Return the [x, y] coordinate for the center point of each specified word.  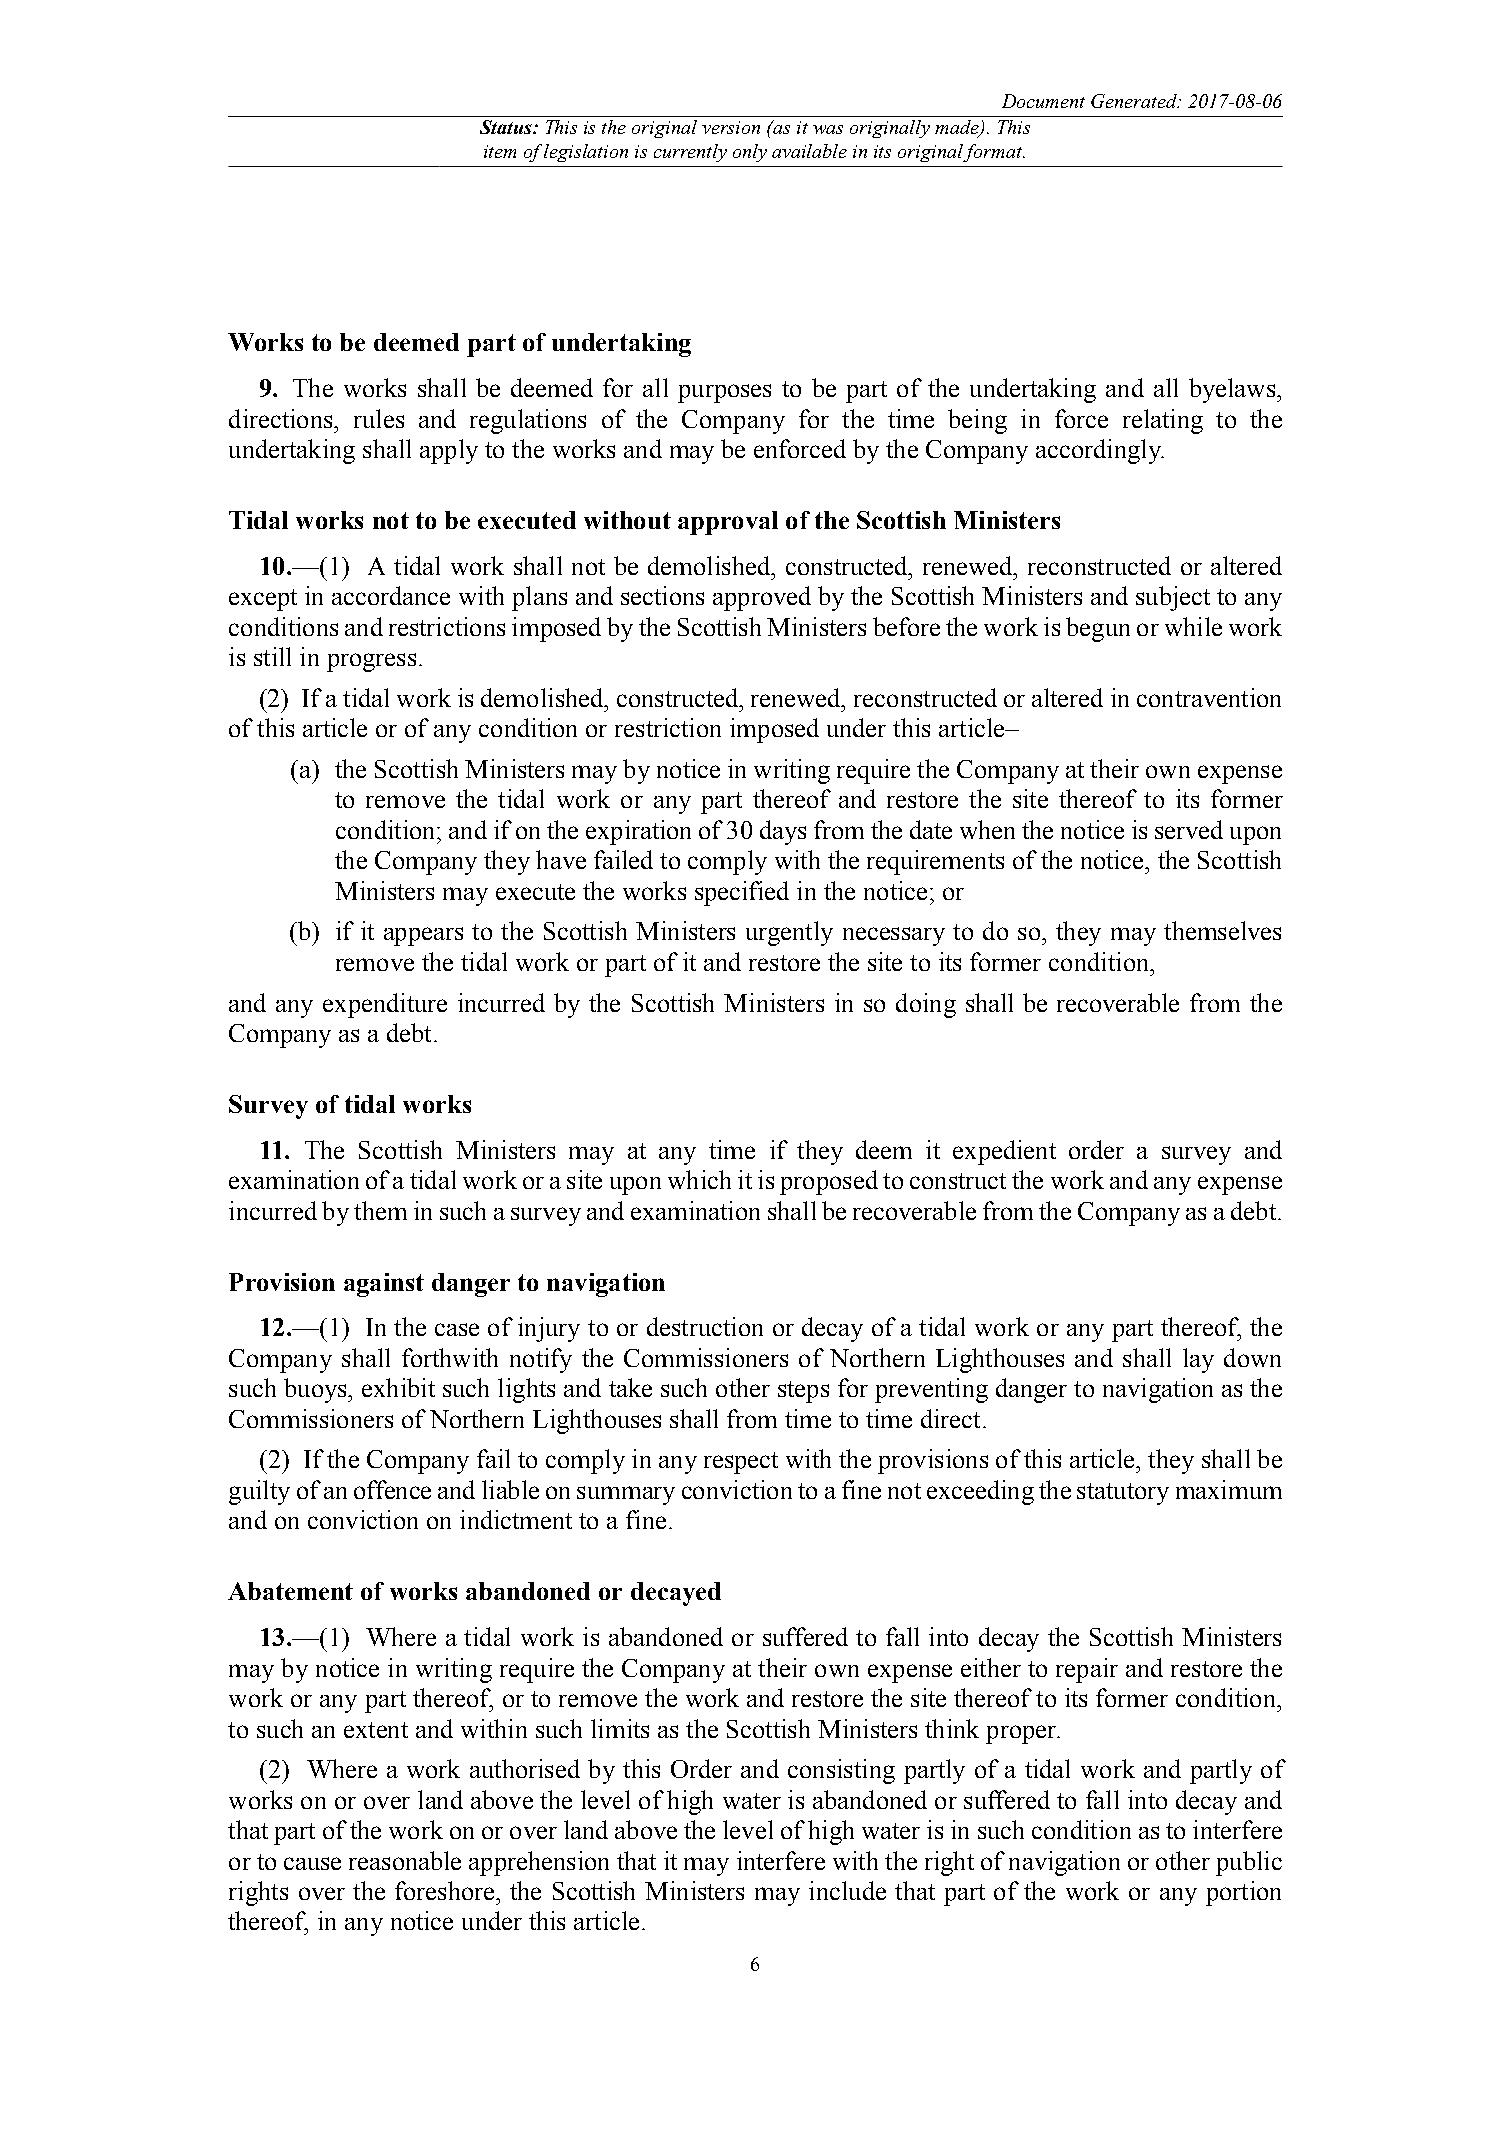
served [1189, 829]
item [500, 151]
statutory [1123, 1494]
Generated [1135, 101]
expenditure [385, 1005]
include [847, 1890]
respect [741, 1463]
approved [762, 598]
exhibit [398, 1387]
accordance [391, 595]
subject [1173, 598]
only [750, 153]
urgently [789, 933]
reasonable [405, 1860]
